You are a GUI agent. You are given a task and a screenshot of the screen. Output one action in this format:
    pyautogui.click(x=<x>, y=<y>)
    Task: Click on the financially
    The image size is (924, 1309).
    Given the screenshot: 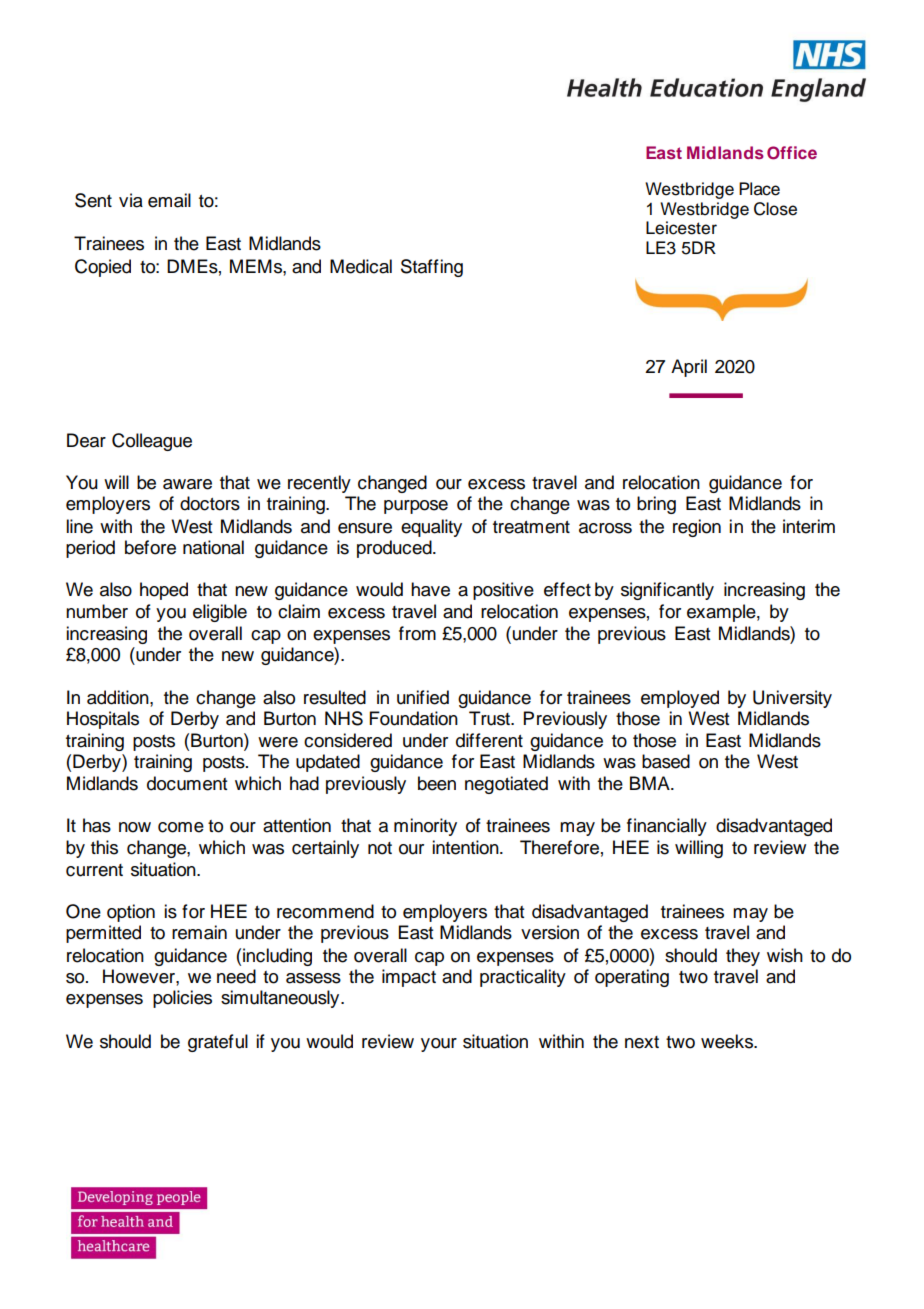 What is the action you would take?
    pyautogui.click(x=667, y=827)
